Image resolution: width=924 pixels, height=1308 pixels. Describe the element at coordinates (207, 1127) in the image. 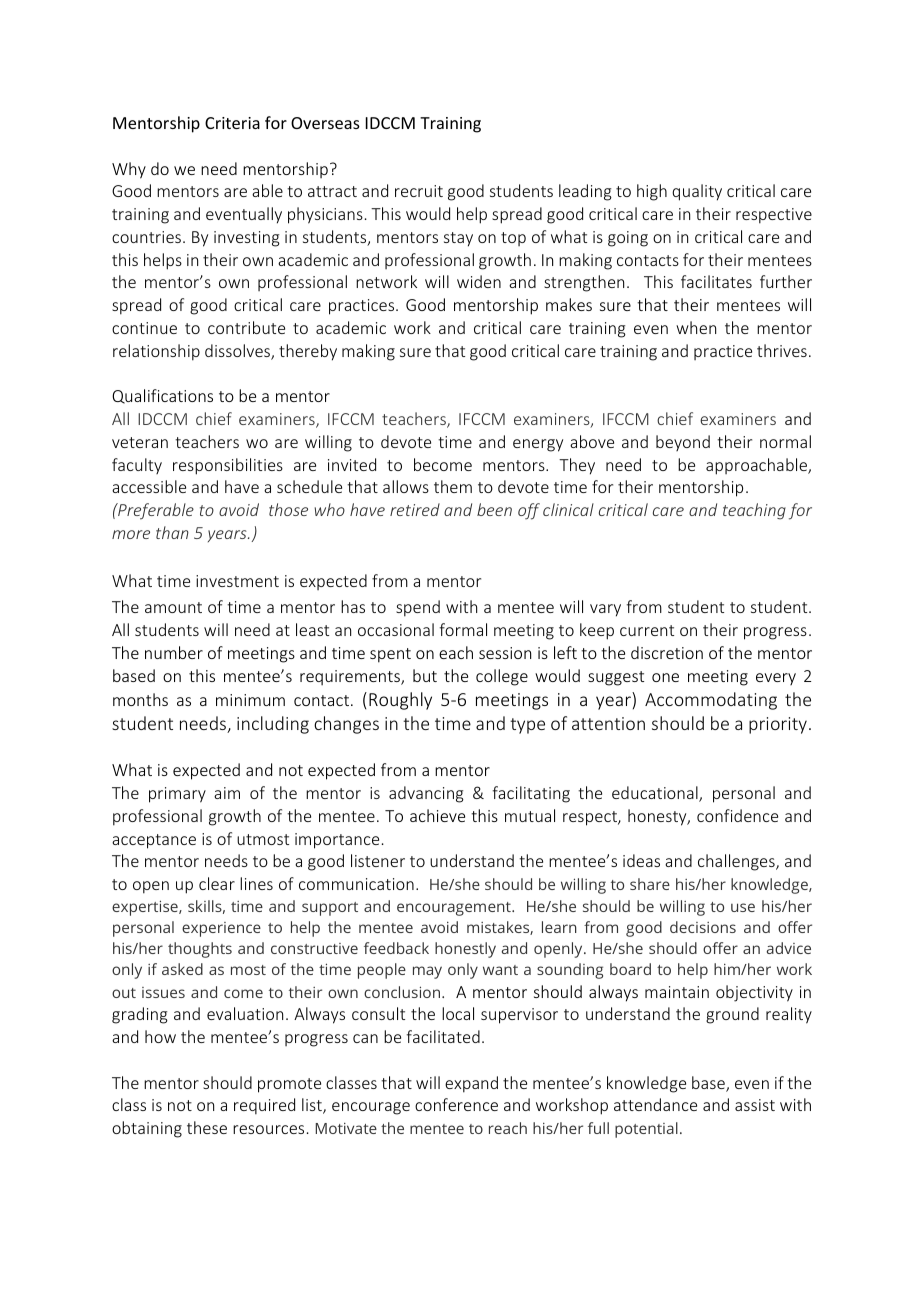

I see `these` at that location.
